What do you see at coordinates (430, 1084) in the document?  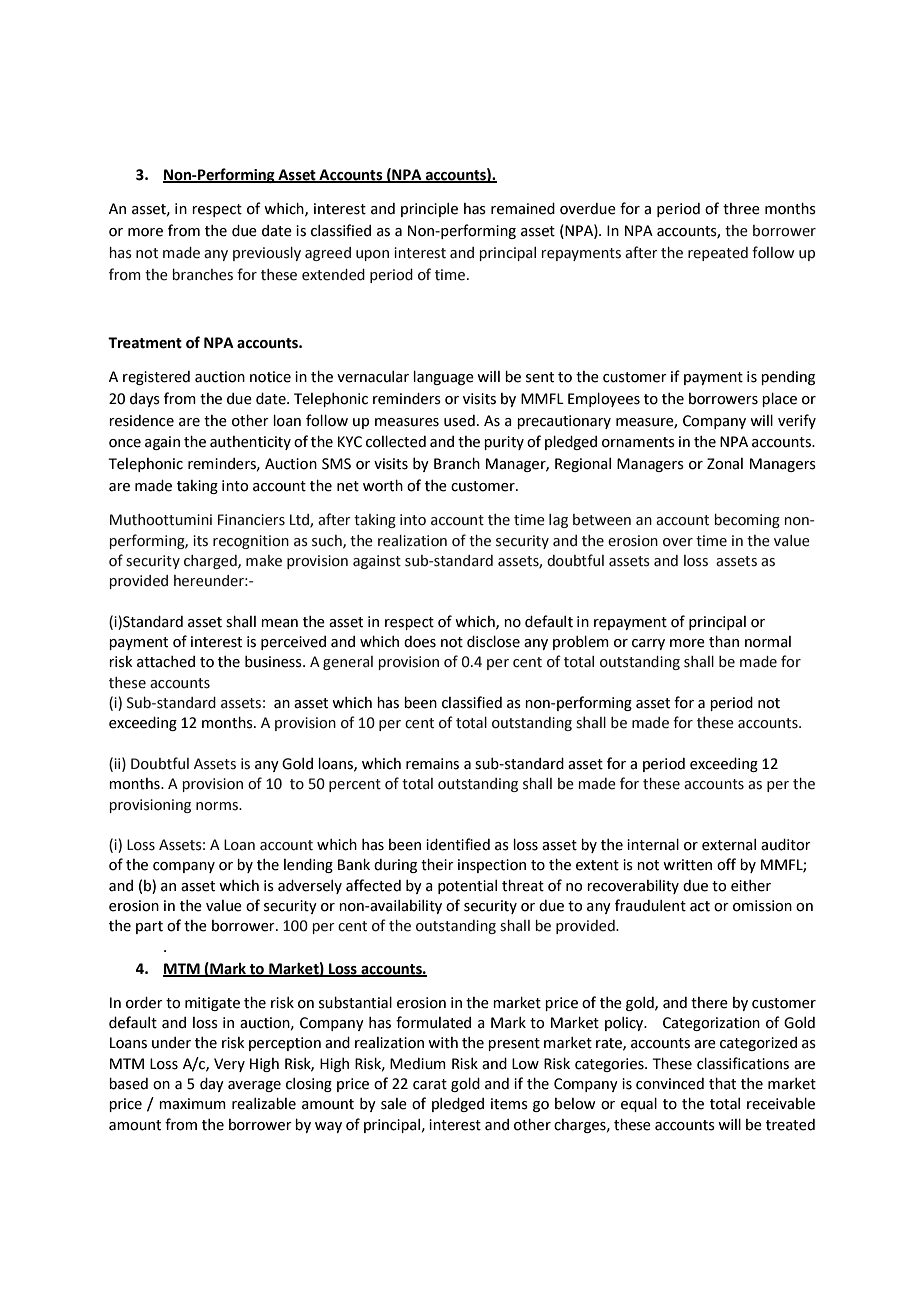 I see `carat` at bounding box center [430, 1084].
